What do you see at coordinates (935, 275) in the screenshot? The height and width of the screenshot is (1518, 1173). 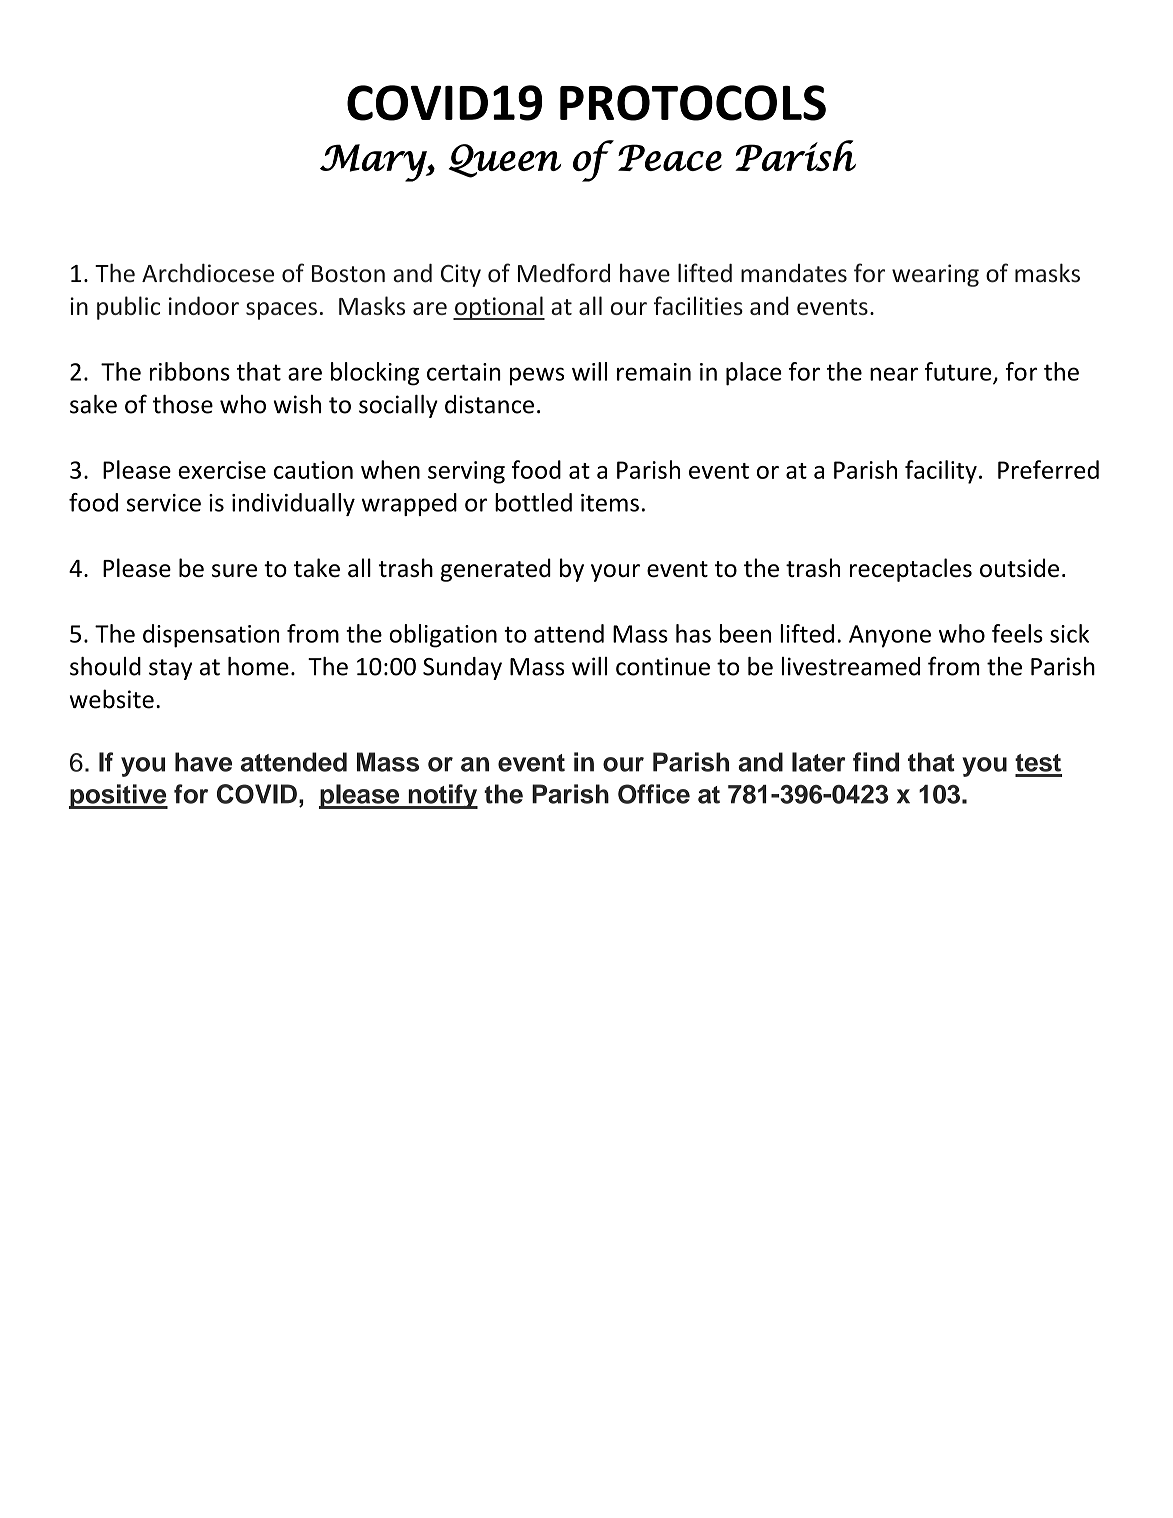 I see `wearing` at bounding box center [935, 275].
